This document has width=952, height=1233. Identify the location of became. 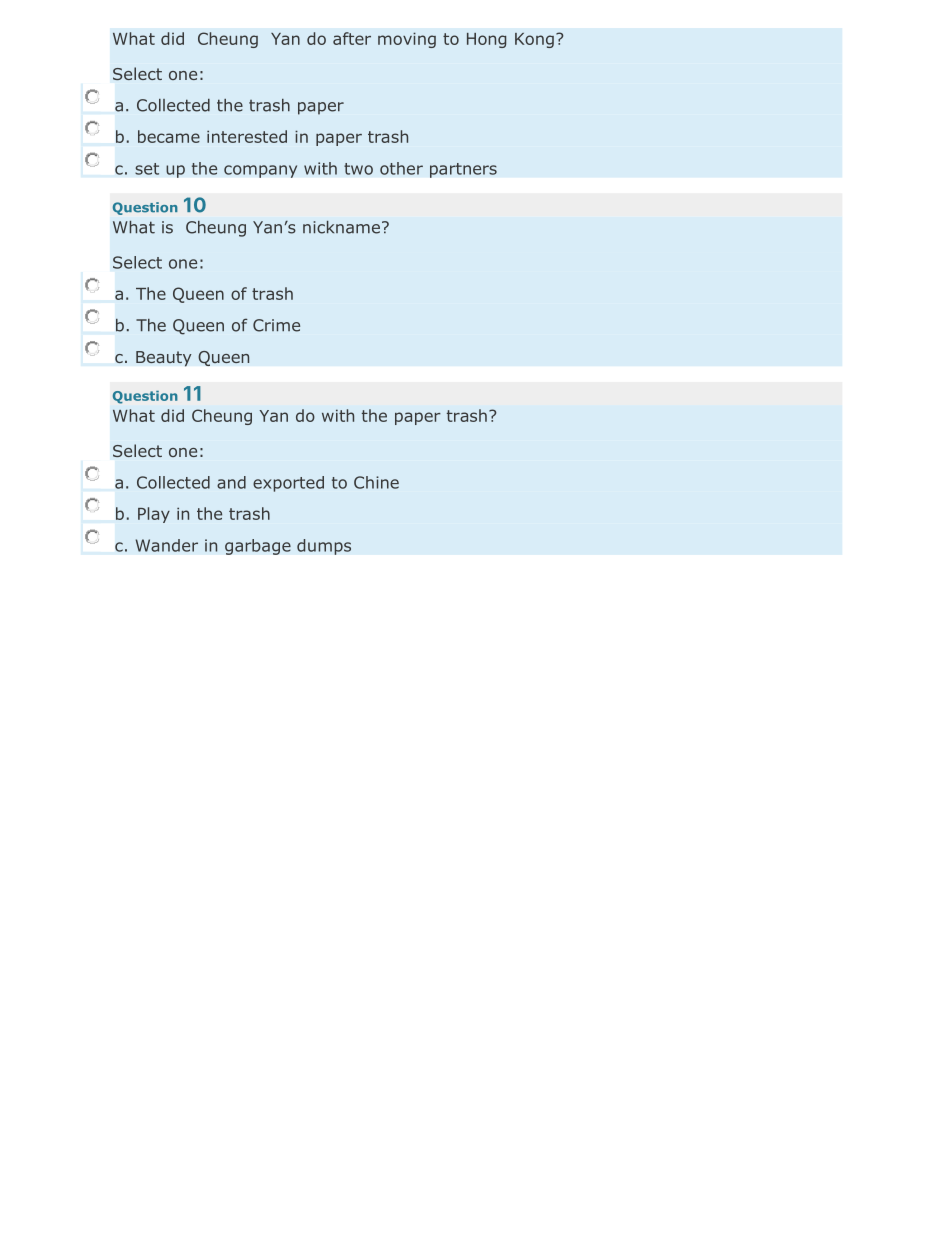
(169, 136).
